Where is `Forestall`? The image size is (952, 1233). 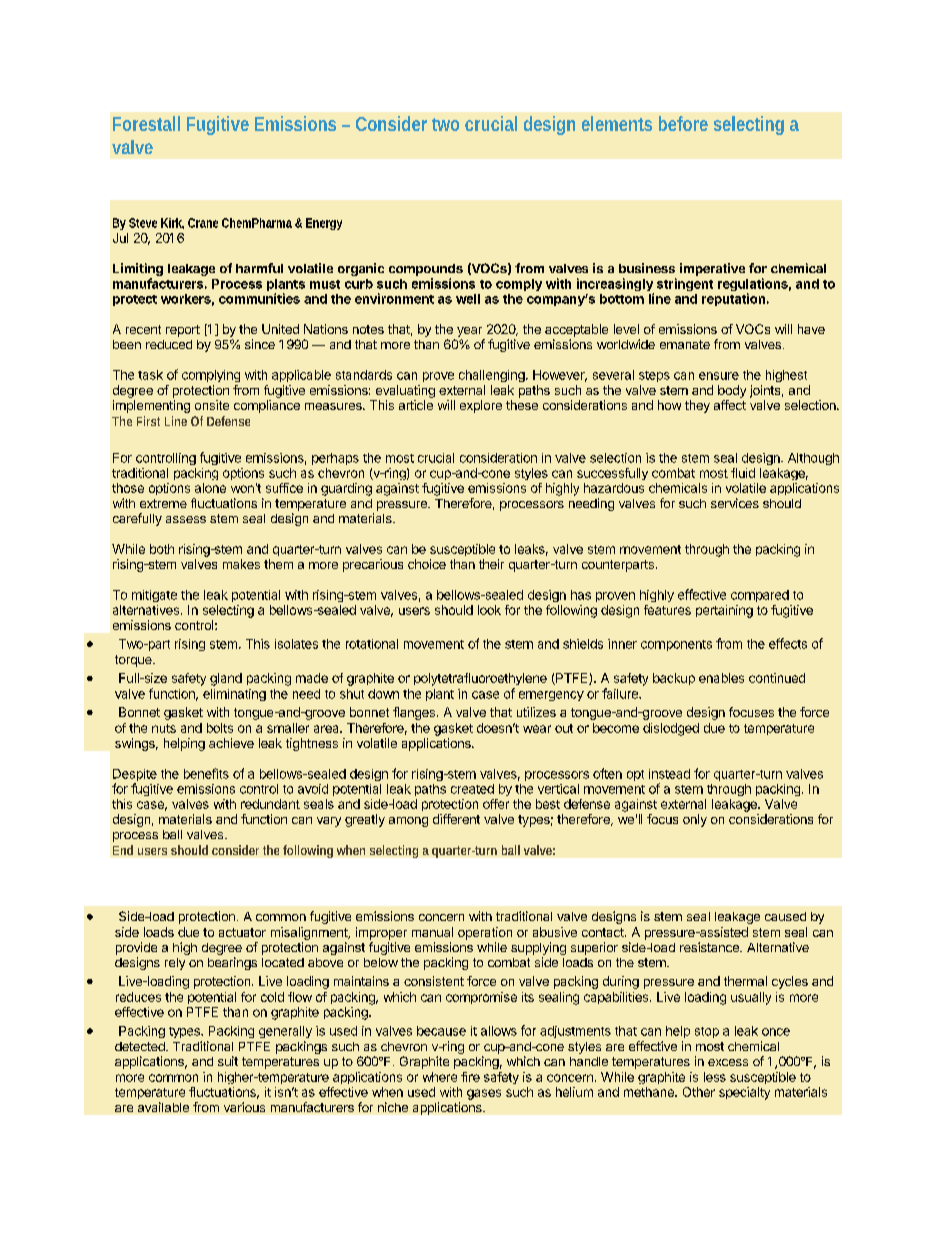
Forestall is located at coordinates (146, 123).
